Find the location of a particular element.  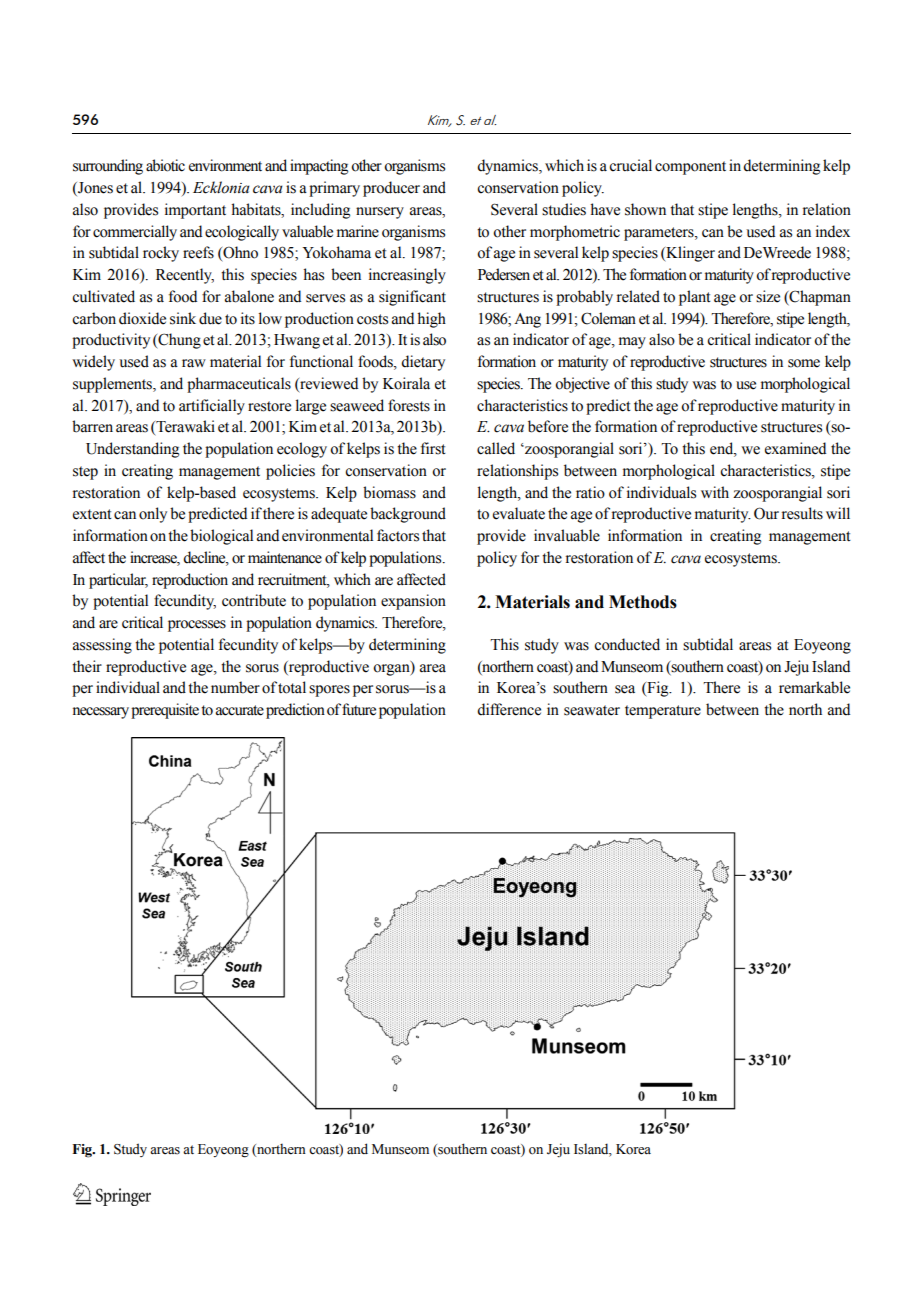

dietary is located at coordinates (423, 363).
